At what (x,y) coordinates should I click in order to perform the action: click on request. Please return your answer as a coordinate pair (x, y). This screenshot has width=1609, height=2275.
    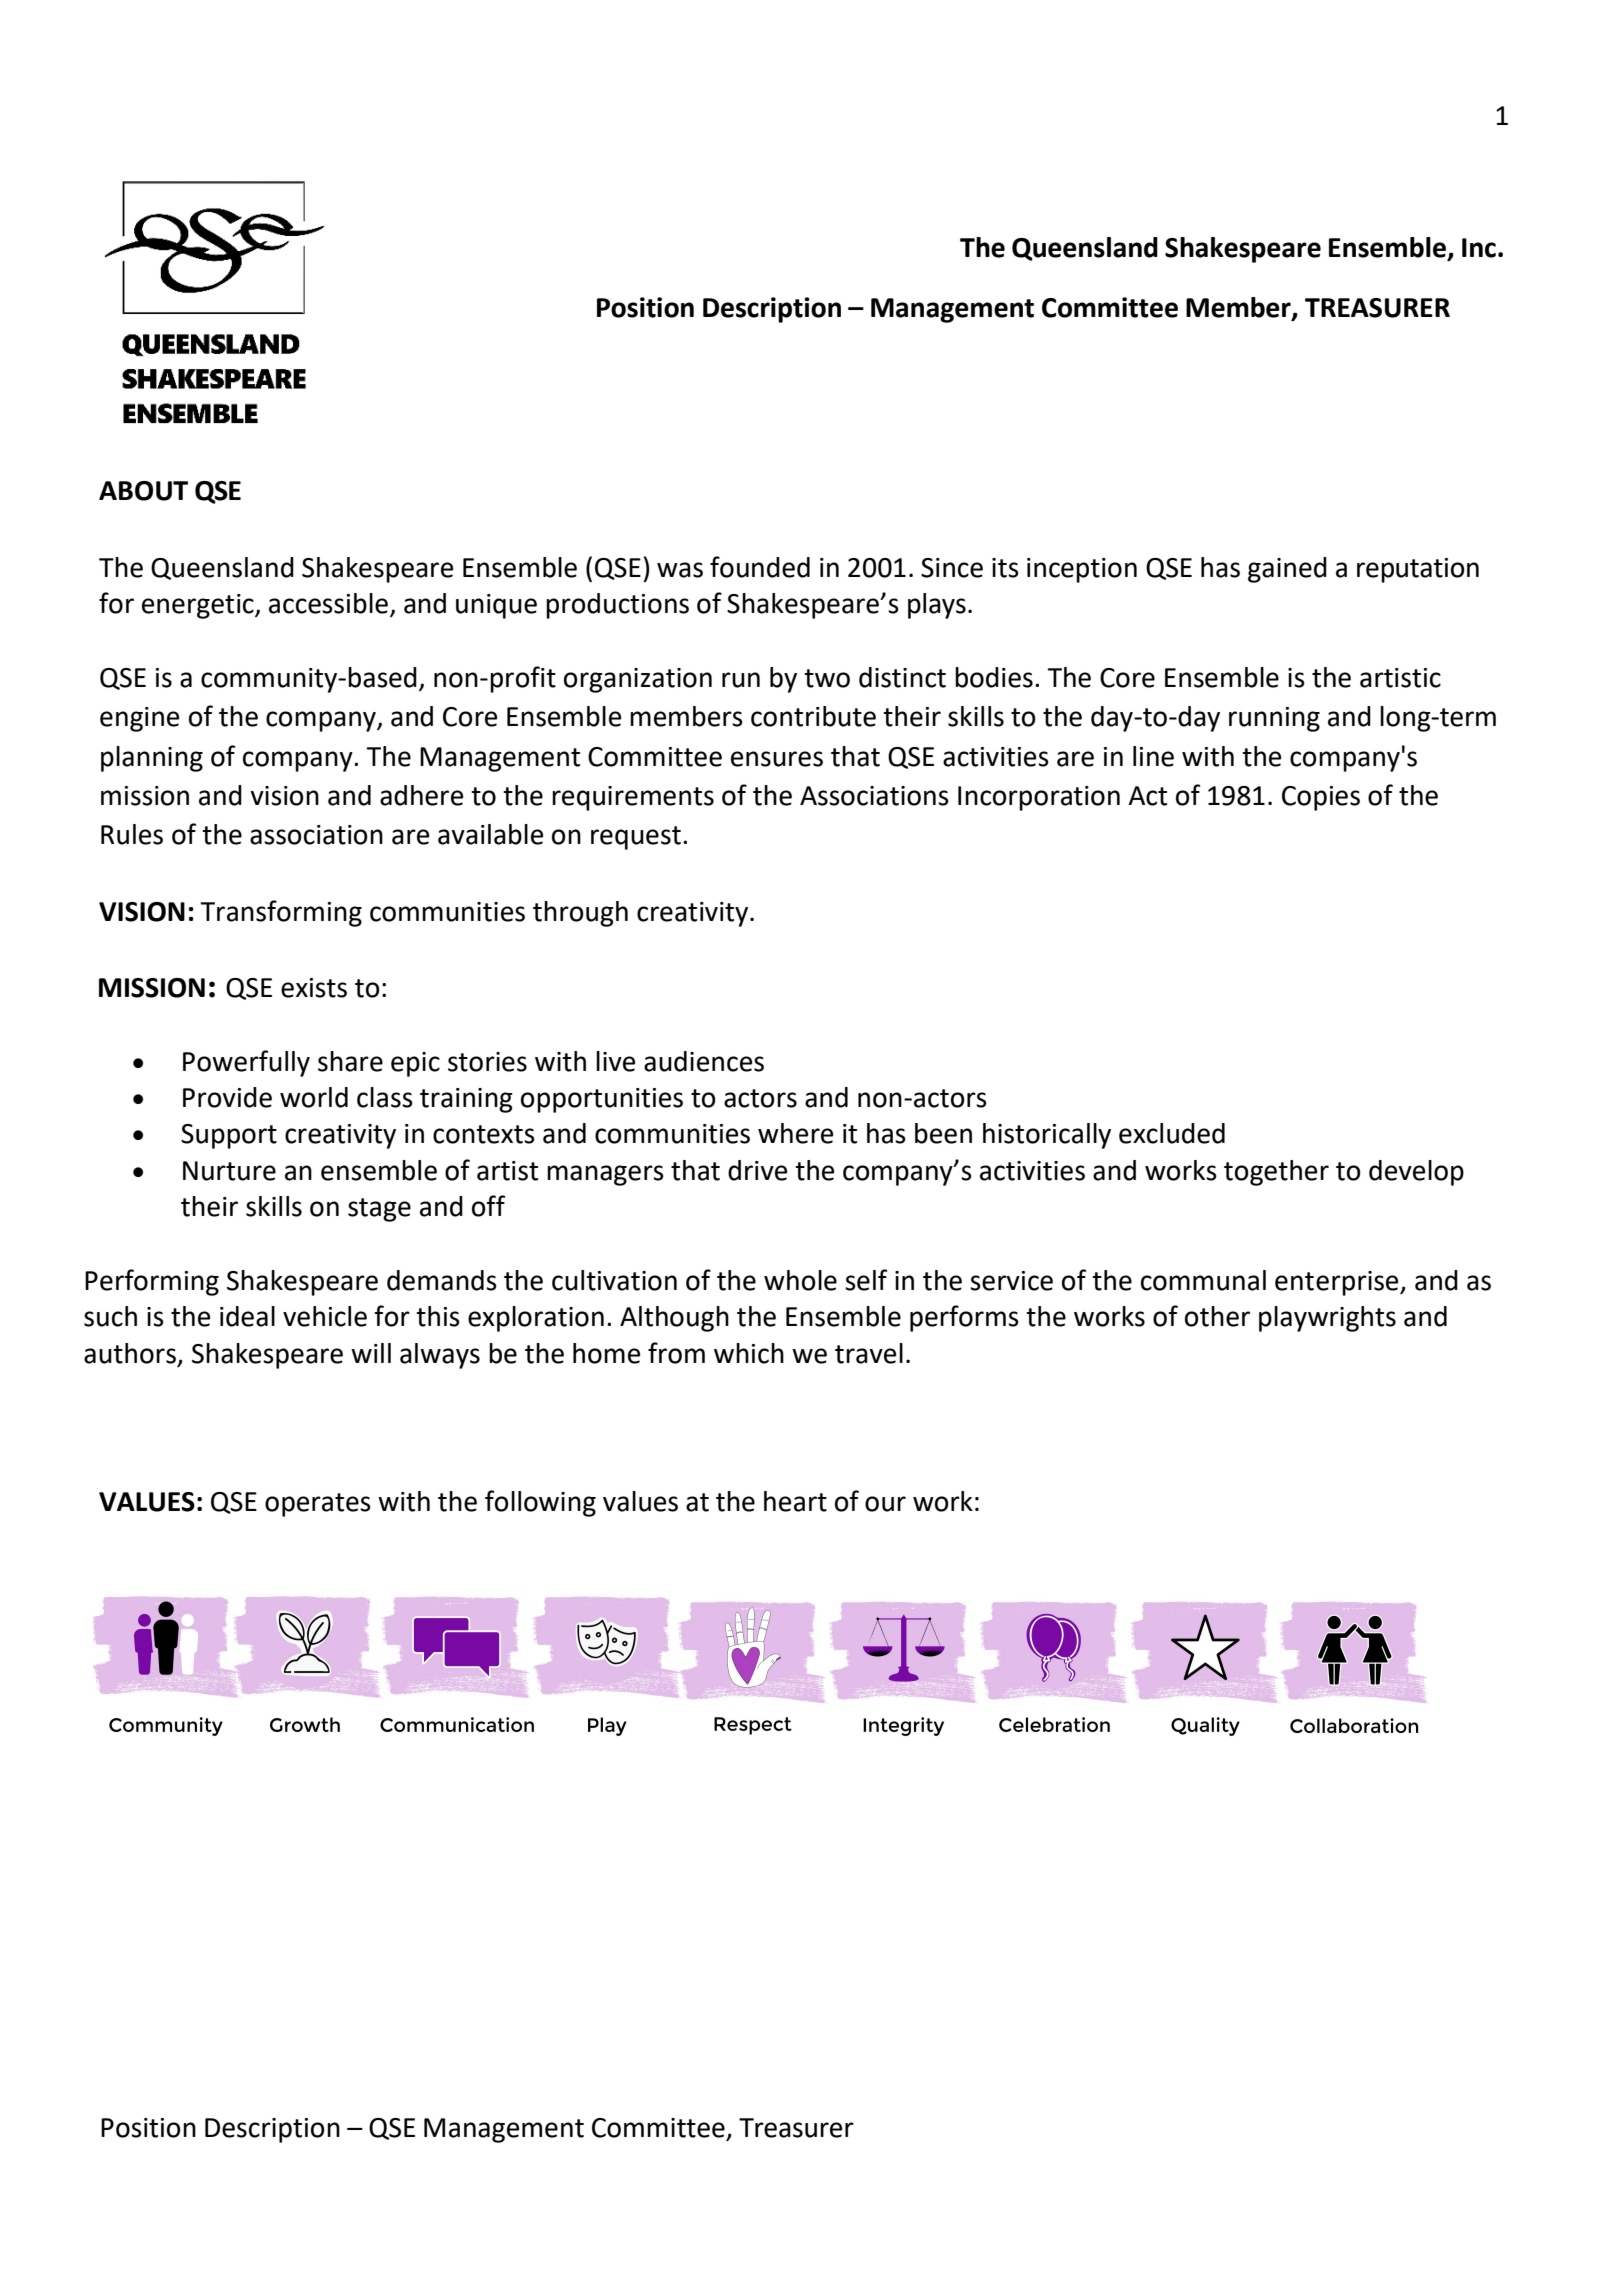
    Looking at the image, I should click on (636, 838).
